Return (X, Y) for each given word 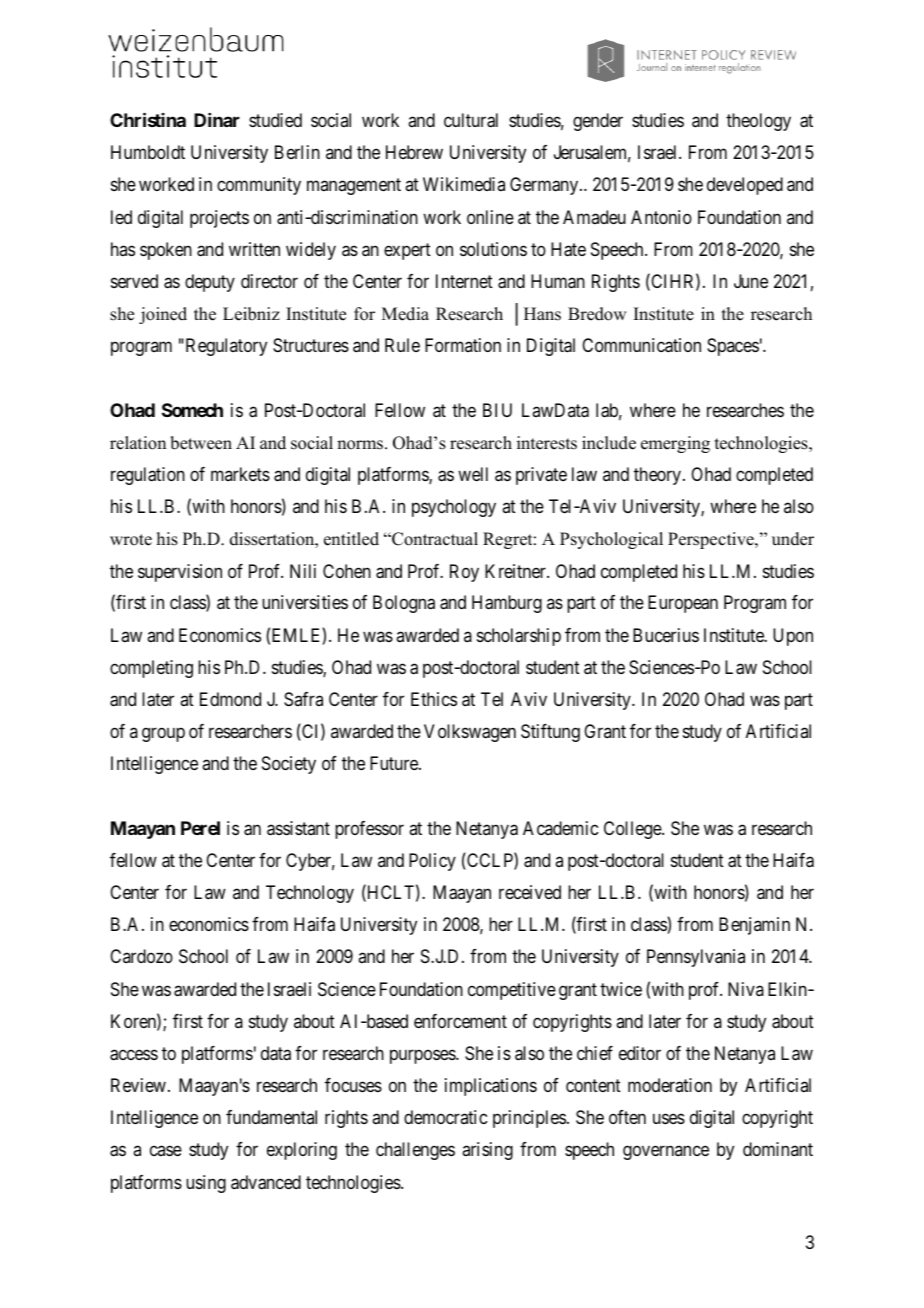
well (473, 474)
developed (745, 186)
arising (487, 1151)
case (166, 1151)
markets (240, 474)
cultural (471, 120)
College (633, 830)
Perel (200, 828)
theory (659, 476)
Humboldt (148, 152)
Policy (432, 862)
